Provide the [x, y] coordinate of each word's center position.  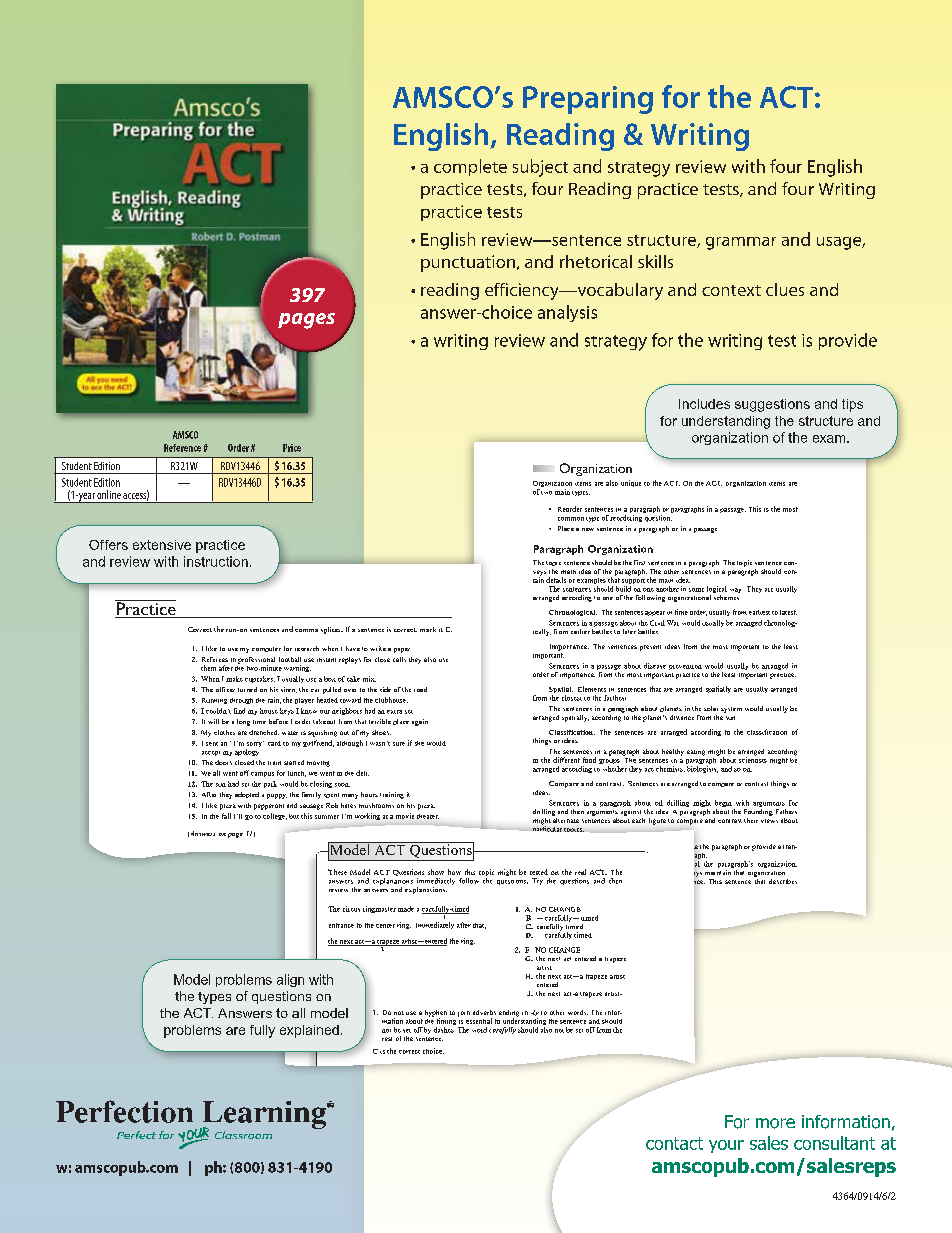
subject [540, 168]
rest [387, 1039]
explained [309, 1031]
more [775, 1123]
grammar [741, 243]
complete [470, 167]
